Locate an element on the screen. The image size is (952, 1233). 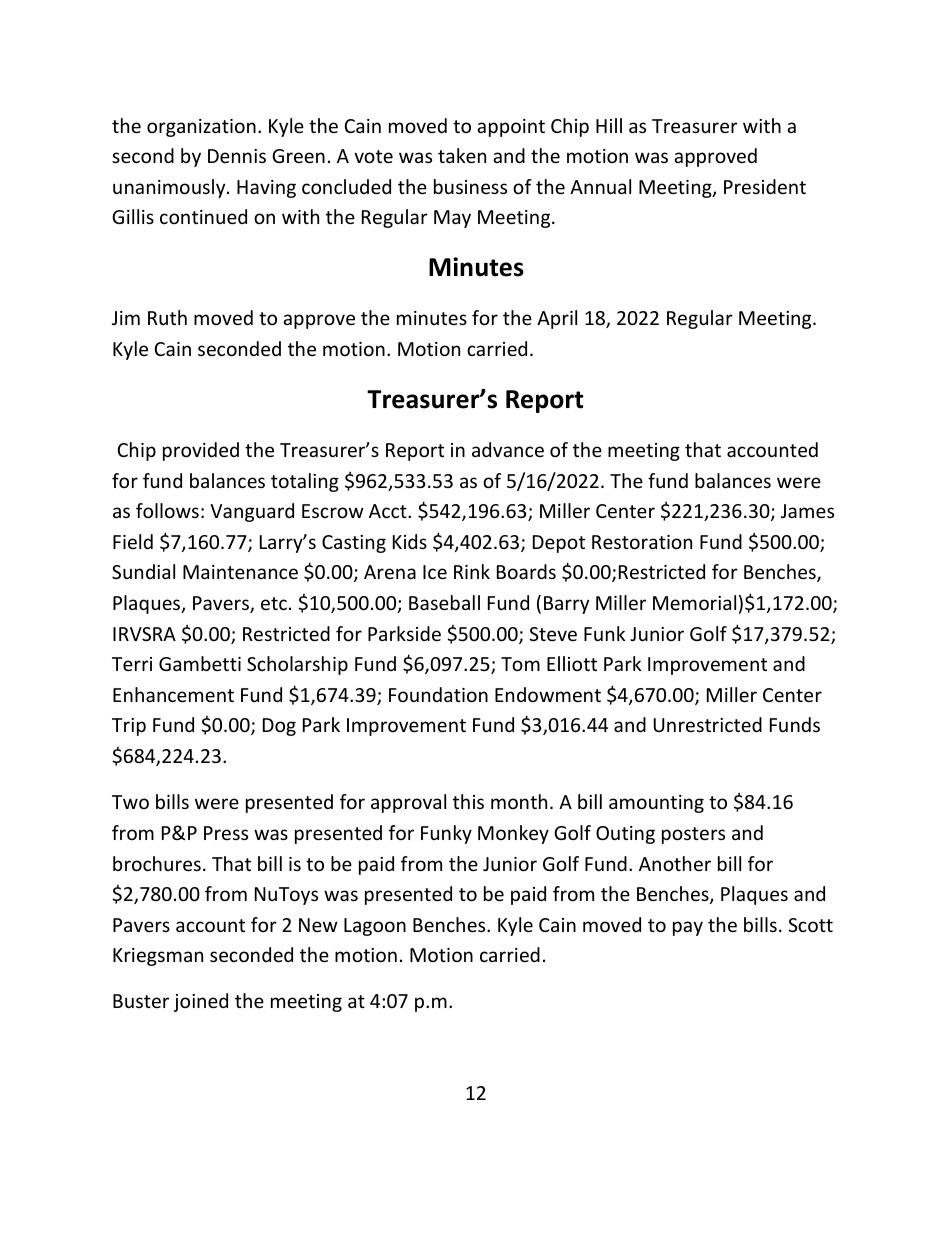
amounting is located at coordinates (656, 804).
